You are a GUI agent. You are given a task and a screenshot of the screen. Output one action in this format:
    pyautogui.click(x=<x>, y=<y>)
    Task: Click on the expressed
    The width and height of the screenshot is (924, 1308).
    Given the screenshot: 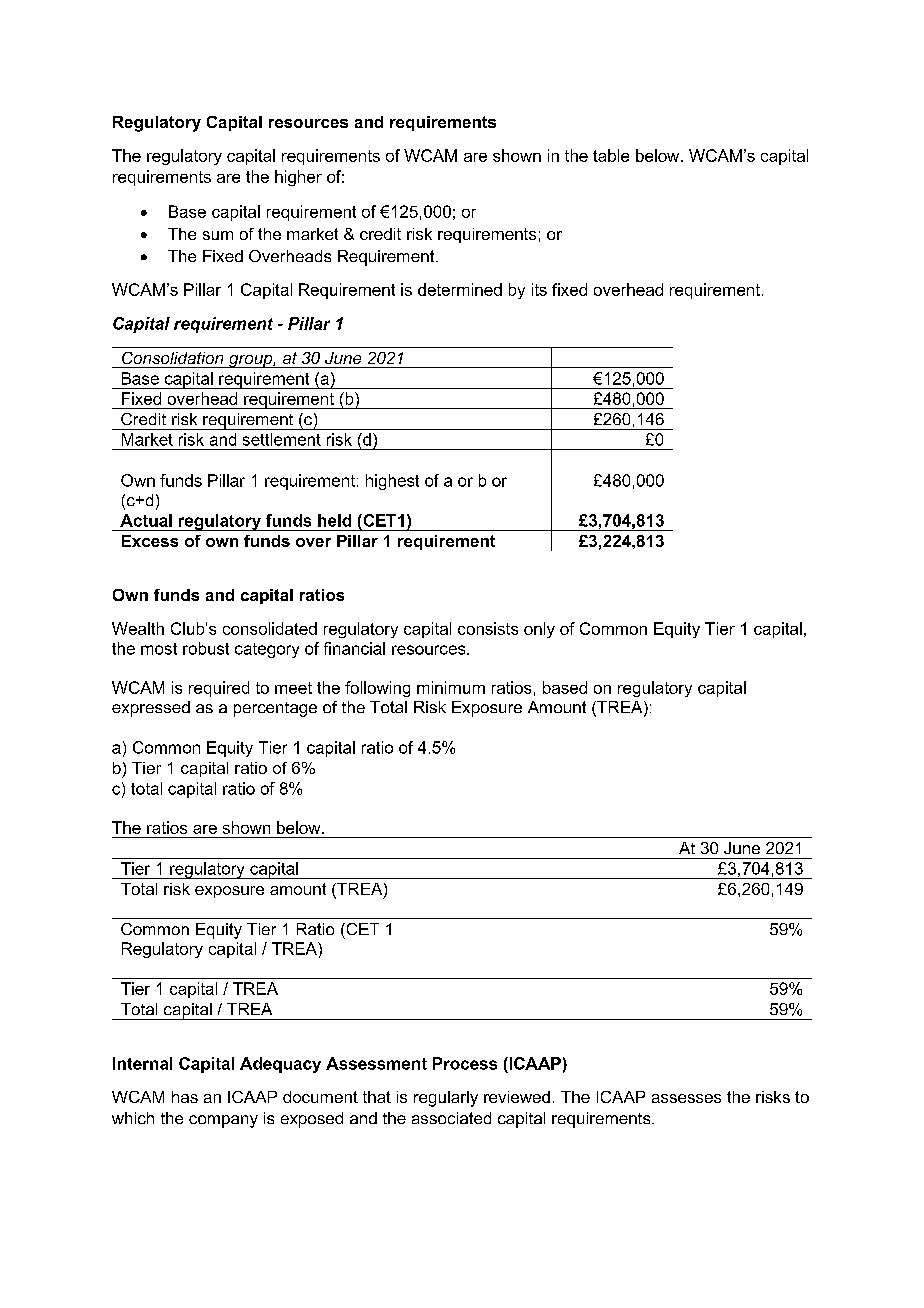 What is the action you would take?
    pyautogui.click(x=151, y=709)
